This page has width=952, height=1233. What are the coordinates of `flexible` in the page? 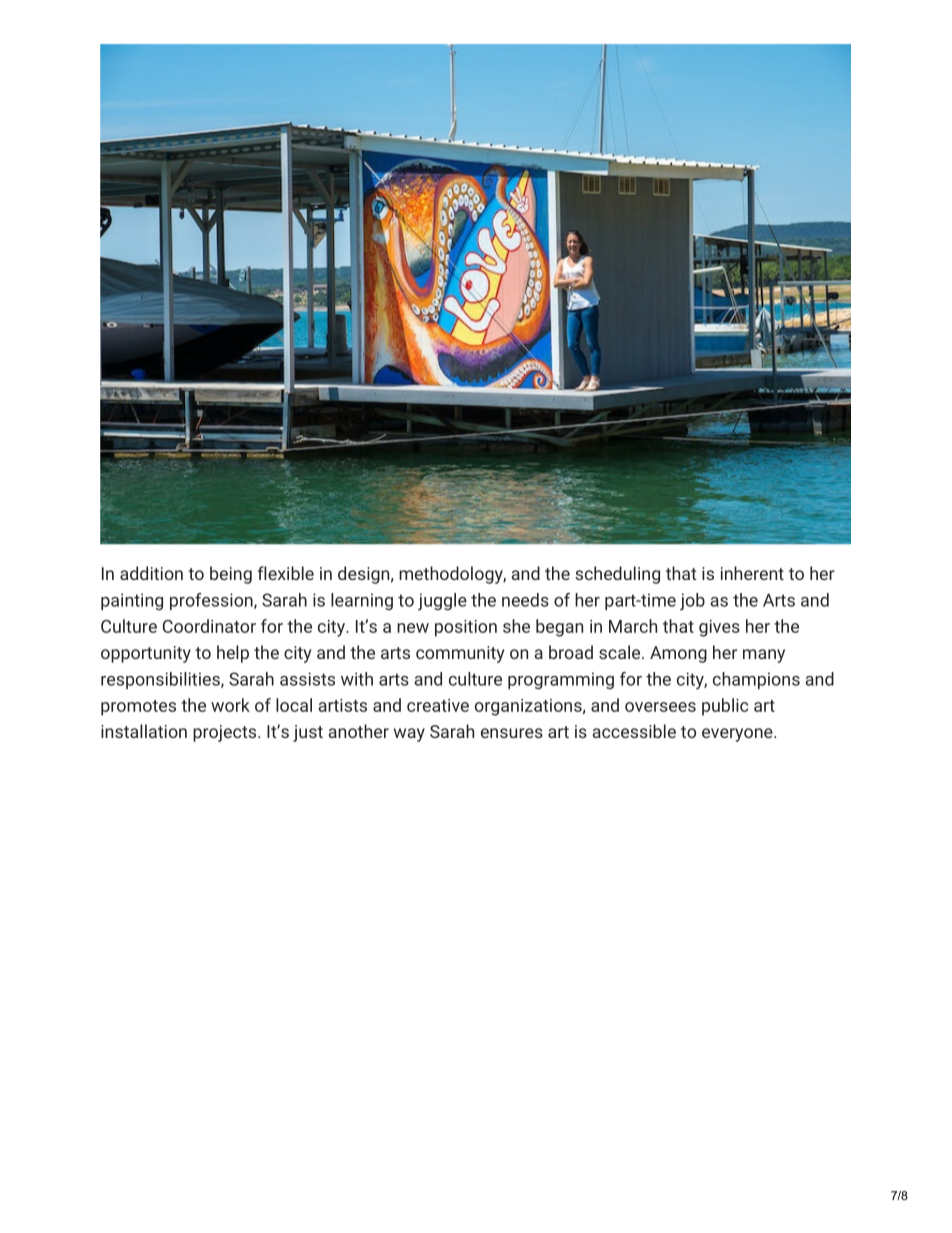 It's located at (286, 573).
